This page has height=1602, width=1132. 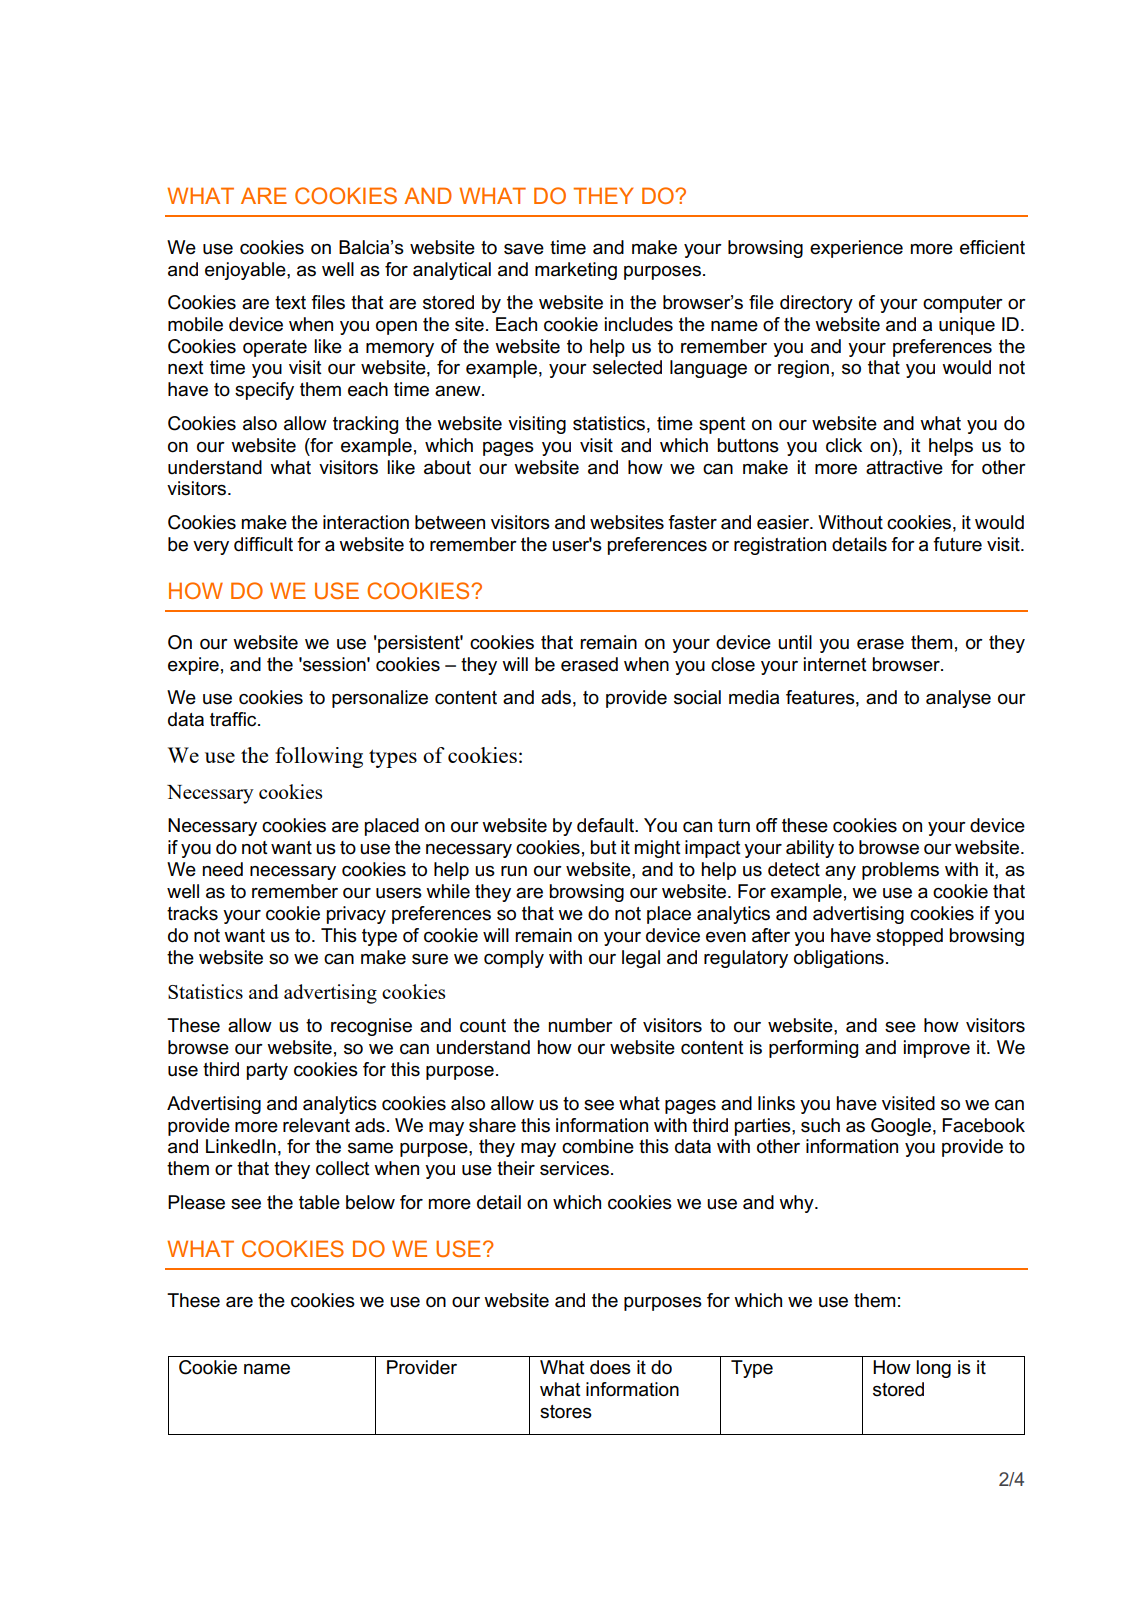 What do you see at coordinates (606, 825) in the page?
I see `default` at bounding box center [606, 825].
